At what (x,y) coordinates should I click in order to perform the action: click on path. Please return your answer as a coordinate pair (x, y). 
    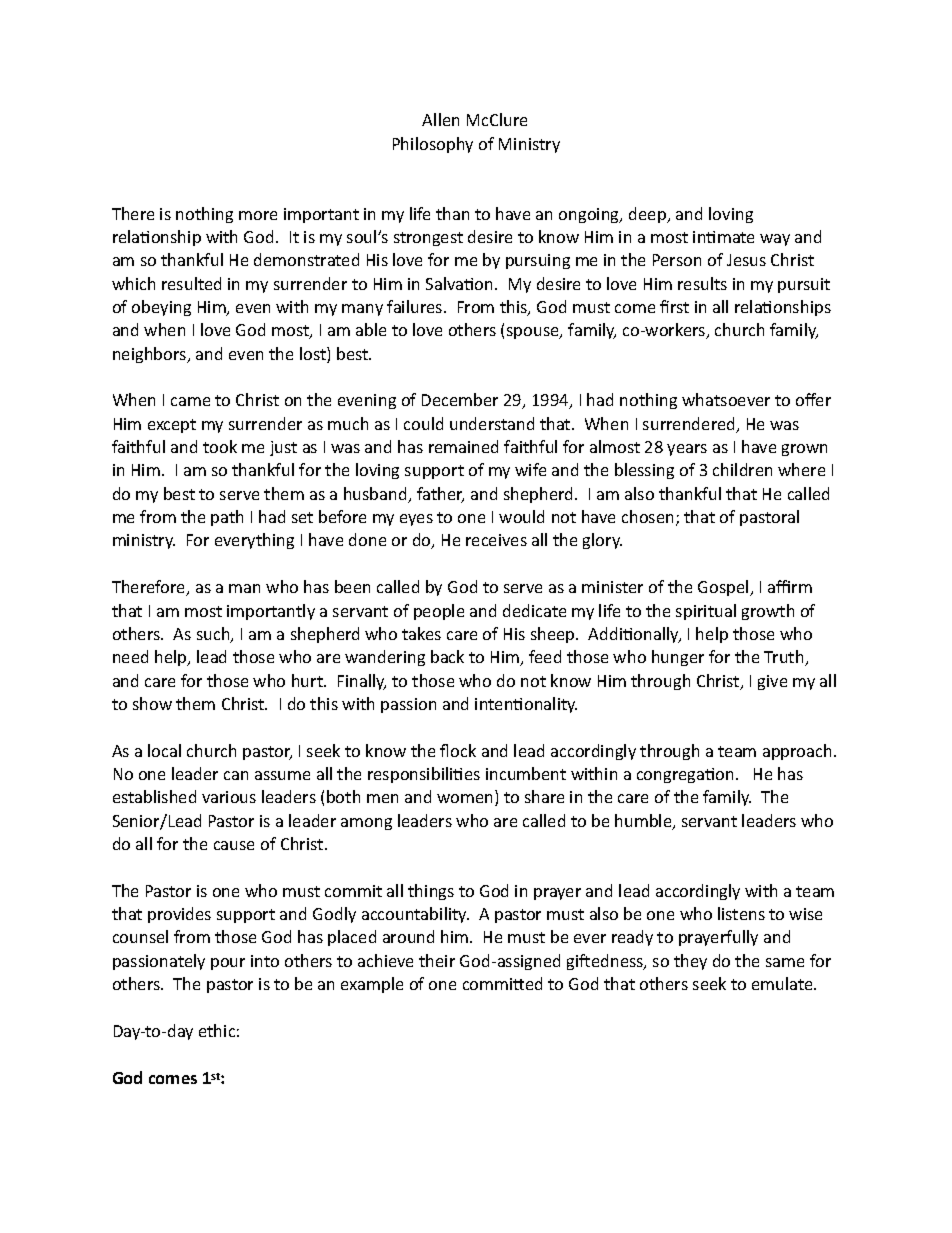
    Looking at the image, I should click on (227, 518).
